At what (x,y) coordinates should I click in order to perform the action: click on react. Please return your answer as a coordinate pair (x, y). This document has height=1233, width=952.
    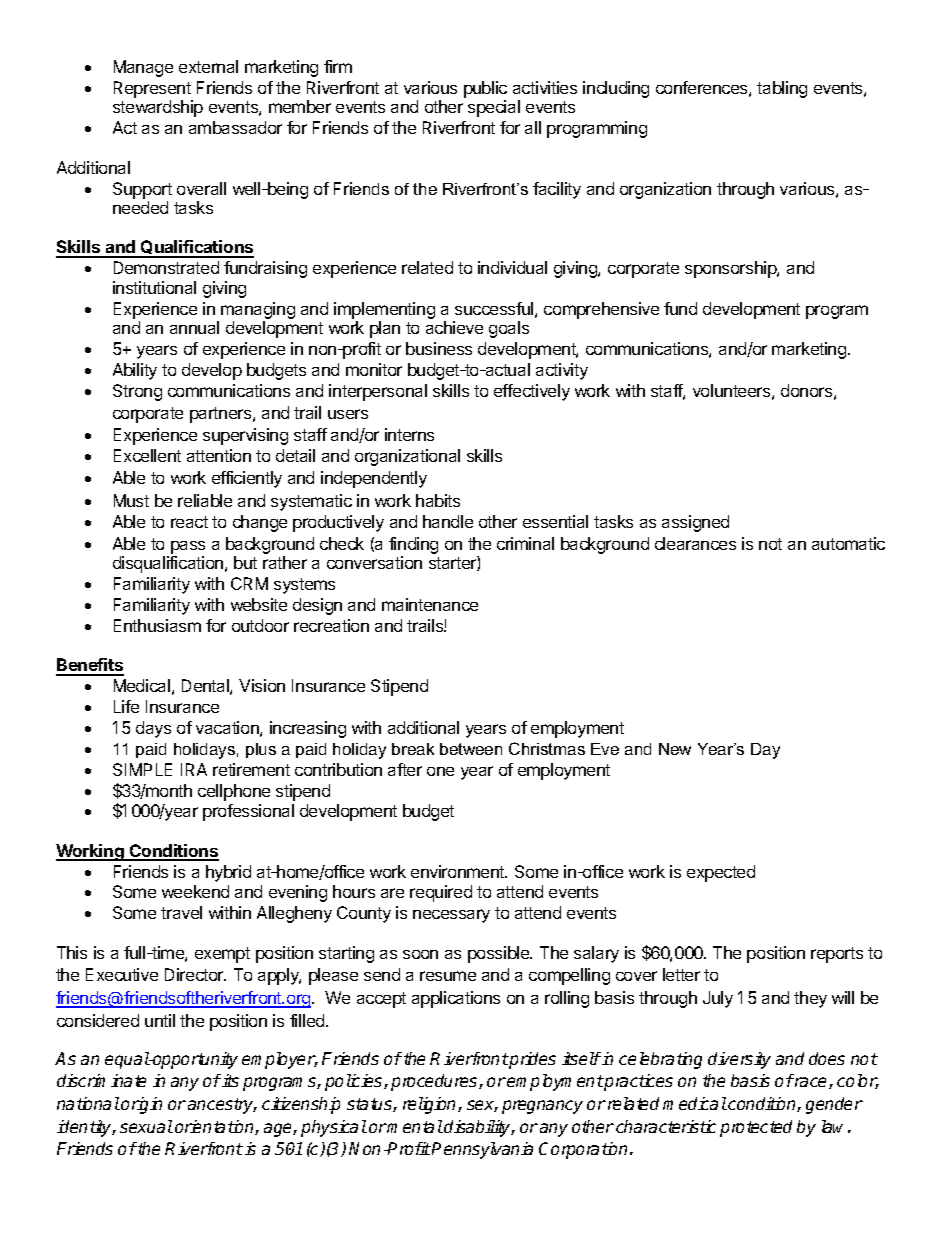
    Looking at the image, I should click on (189, 522).
